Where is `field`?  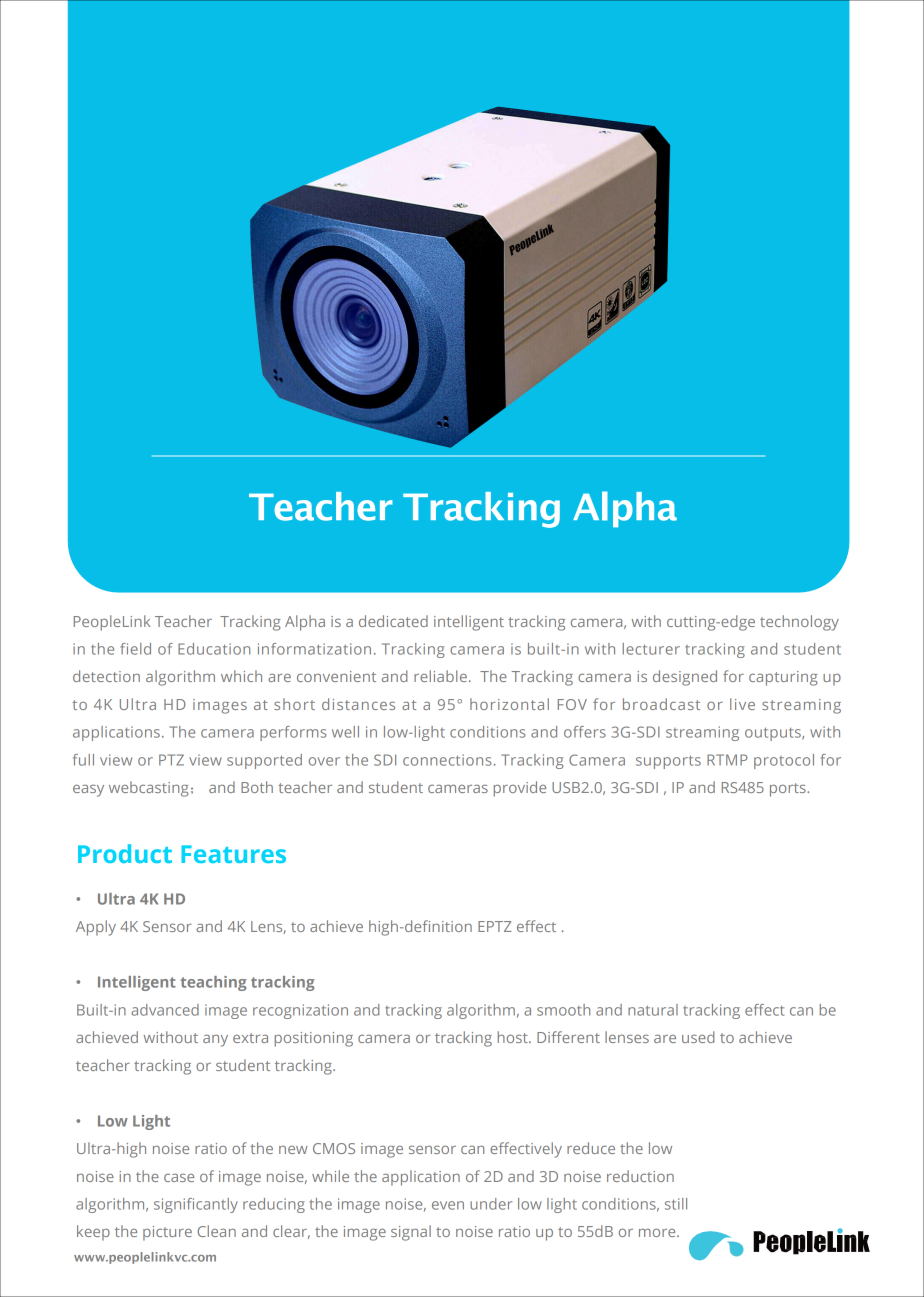 field is located at coordinates (136, 649).
